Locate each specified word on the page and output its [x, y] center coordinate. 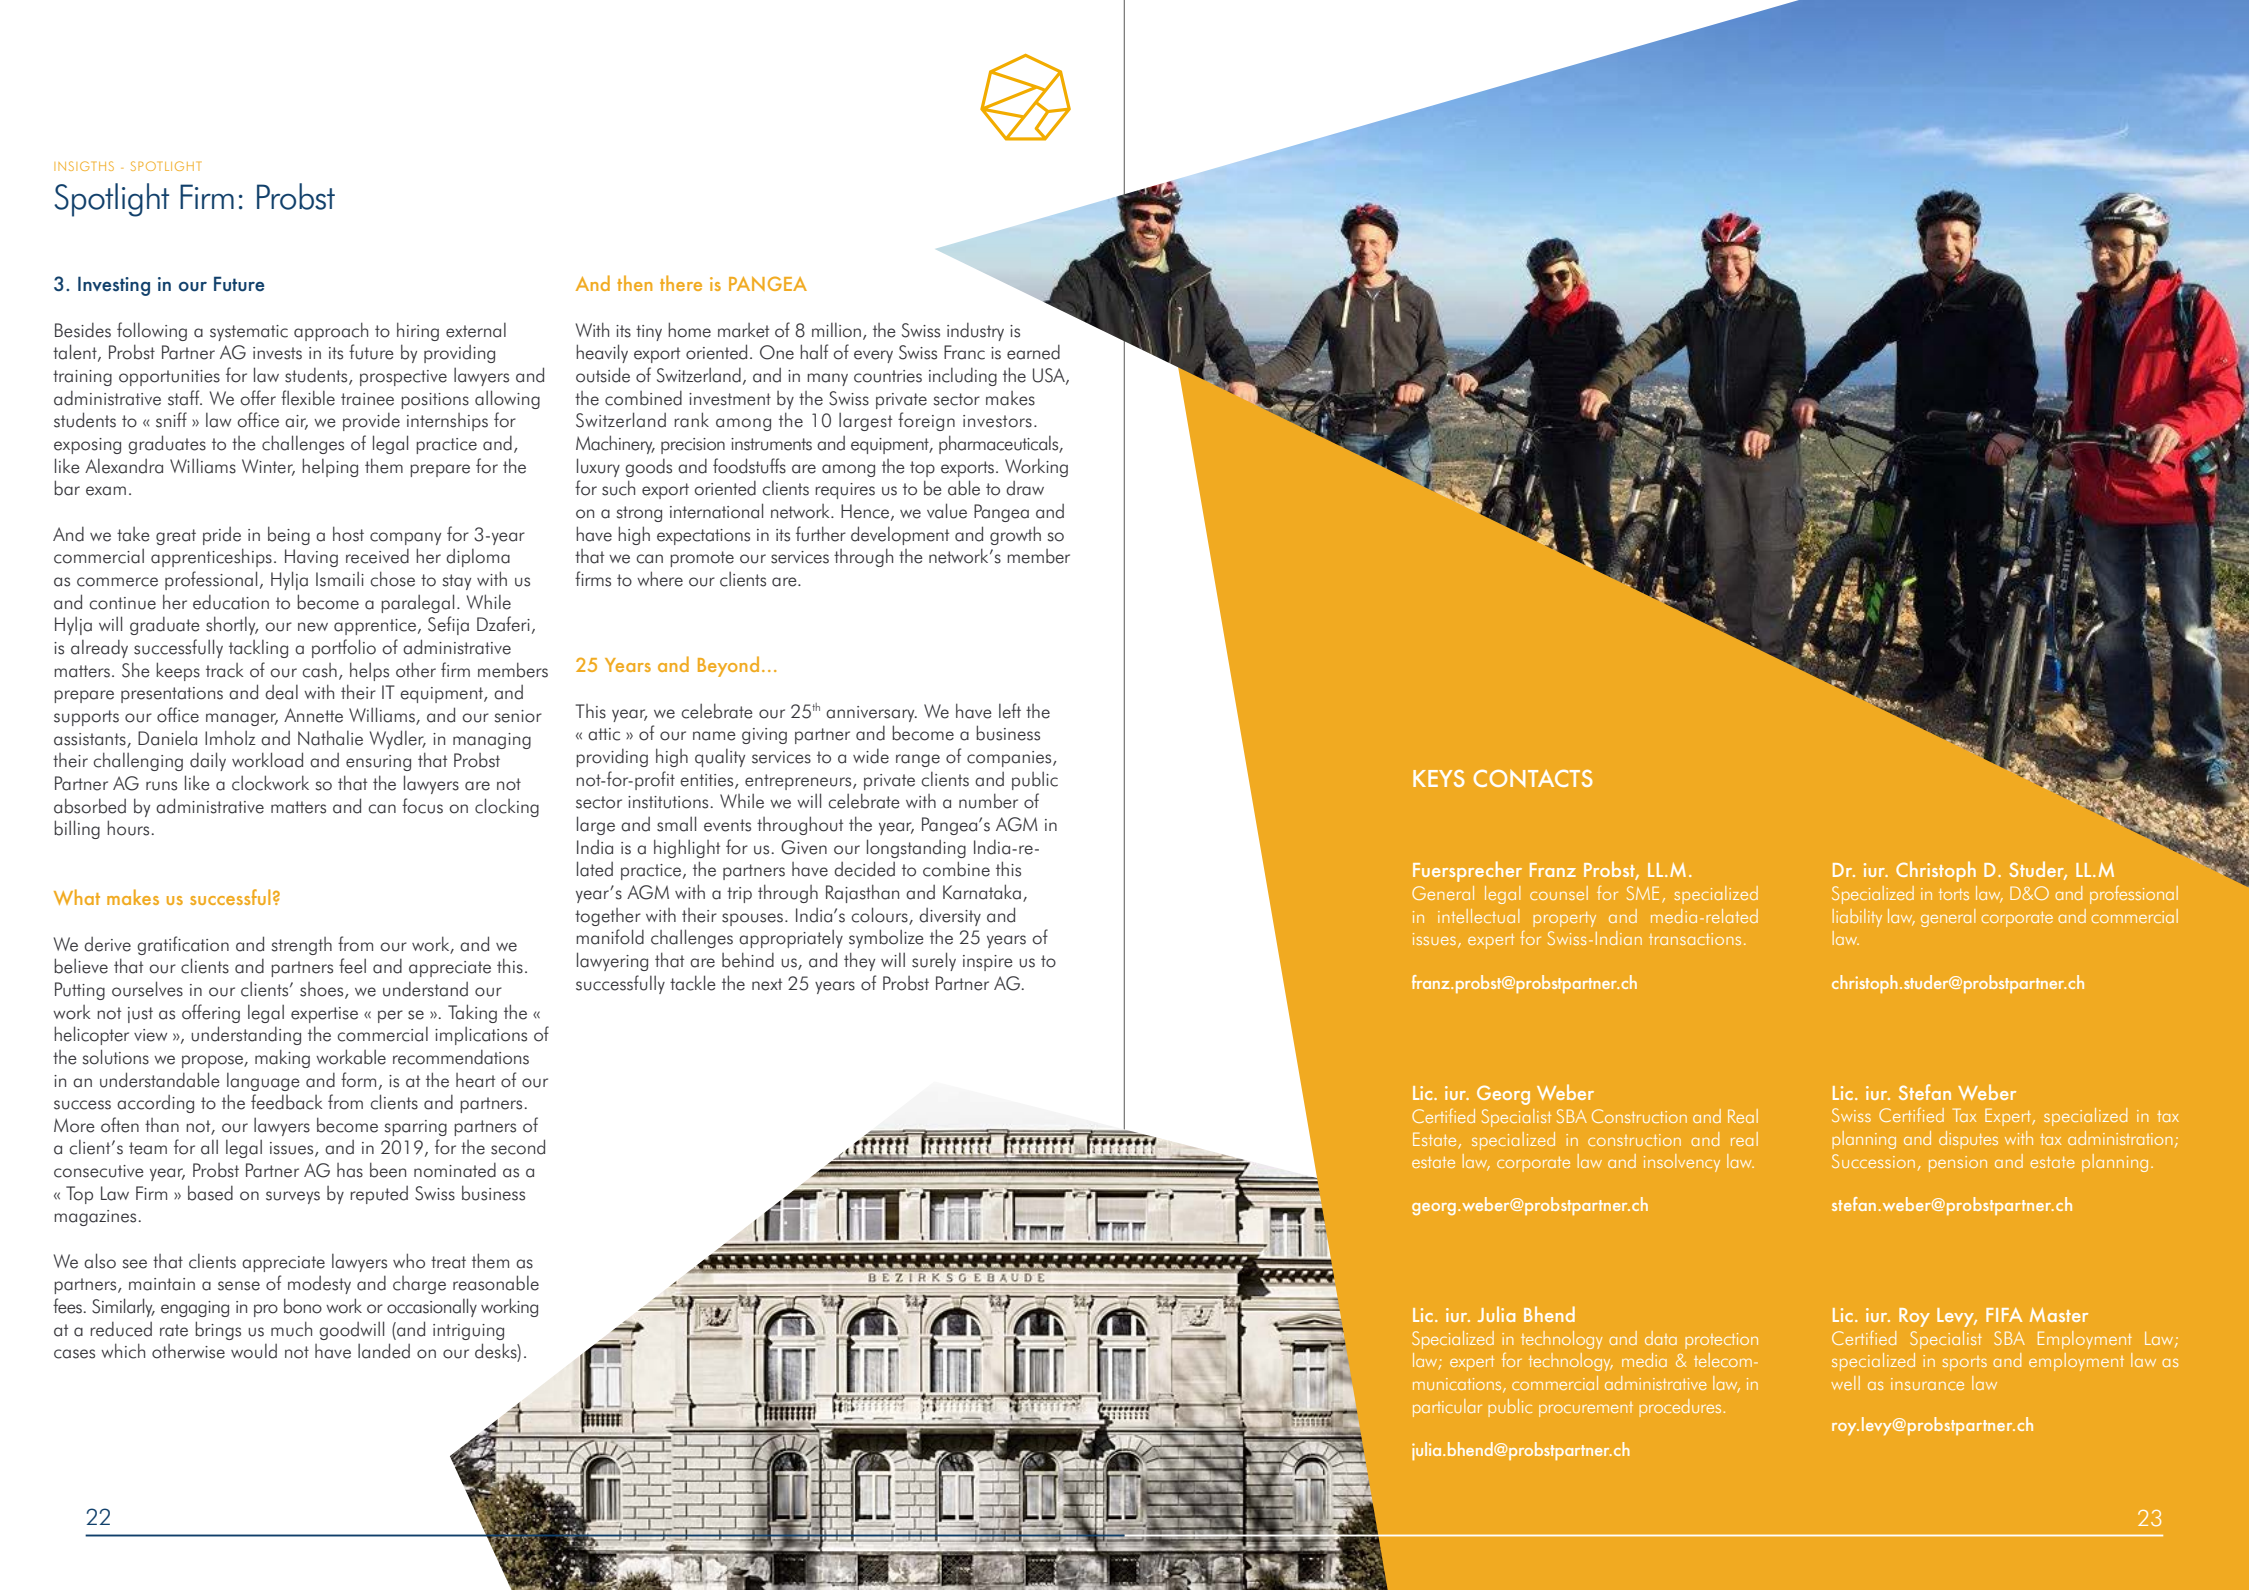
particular [1447, 1408]
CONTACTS [1533, 778]
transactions [1695, 939]
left [1010, 711]
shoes [323, 990]
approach [331, 331]
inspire [988, 963]
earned [1033, 352]
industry [975, 331]
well [1845, 1383]
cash [320, 670]
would [254, 1351]
